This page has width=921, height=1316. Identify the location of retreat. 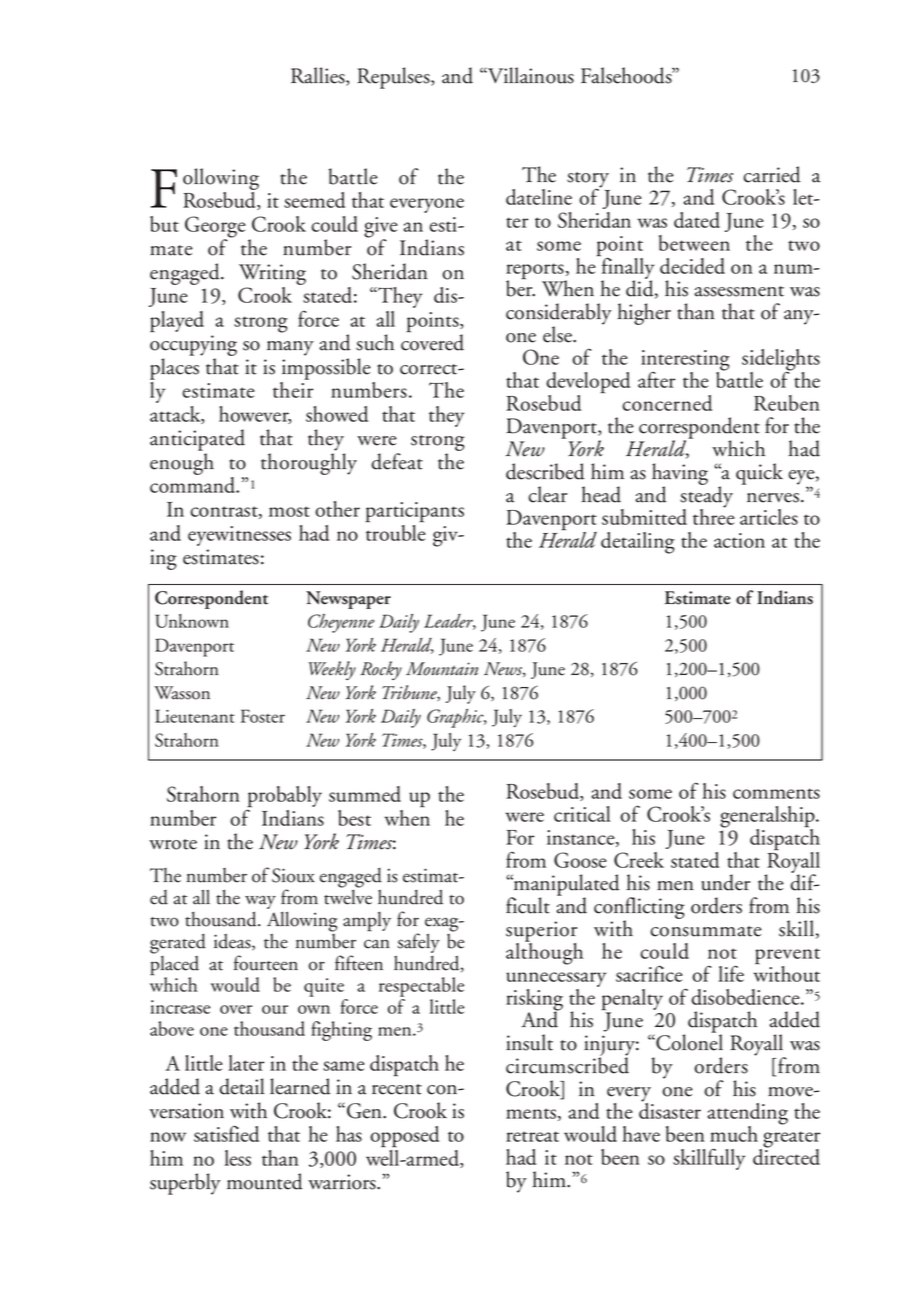
(532, 1136).
